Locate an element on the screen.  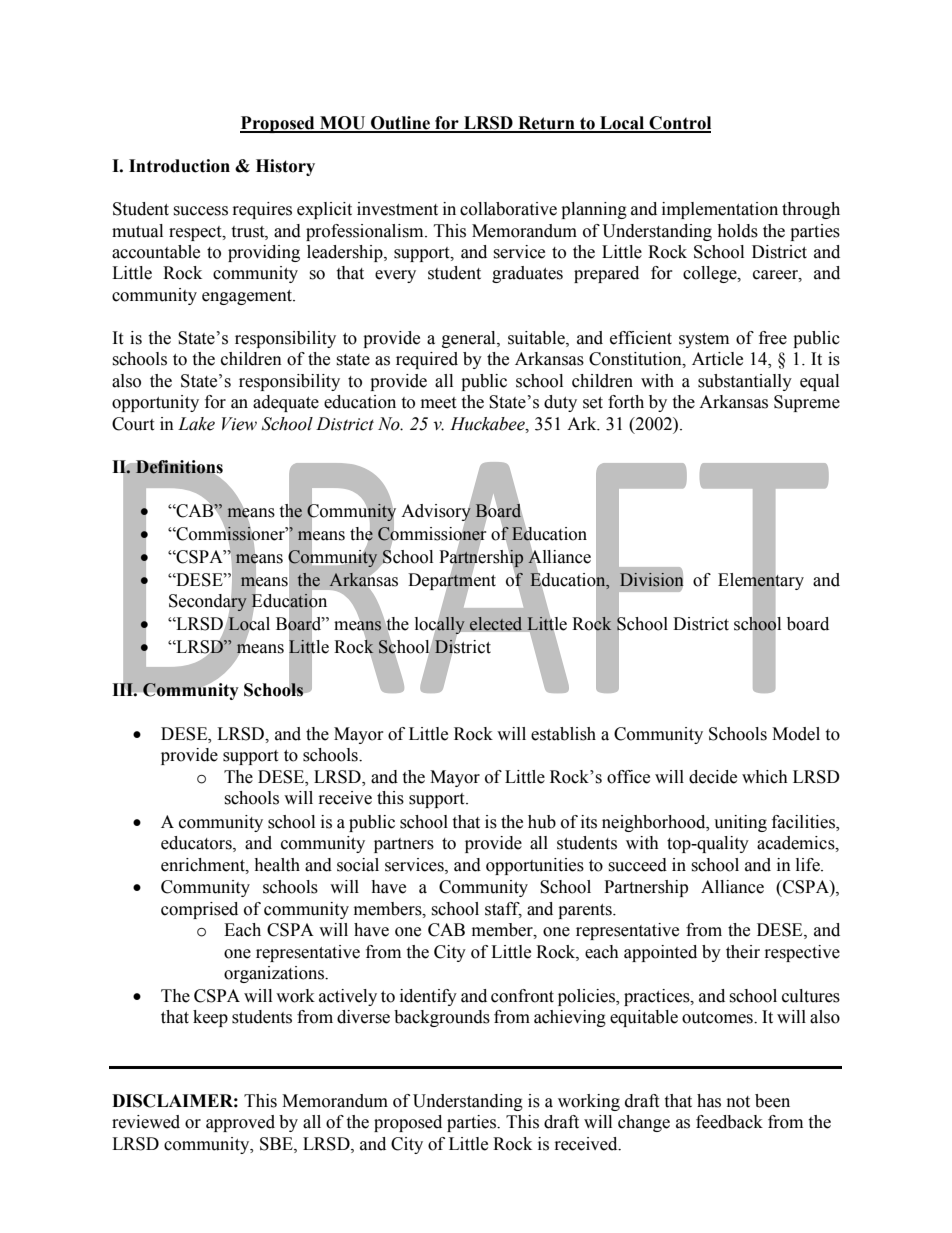
hub is located at coordinates (542, 822).
